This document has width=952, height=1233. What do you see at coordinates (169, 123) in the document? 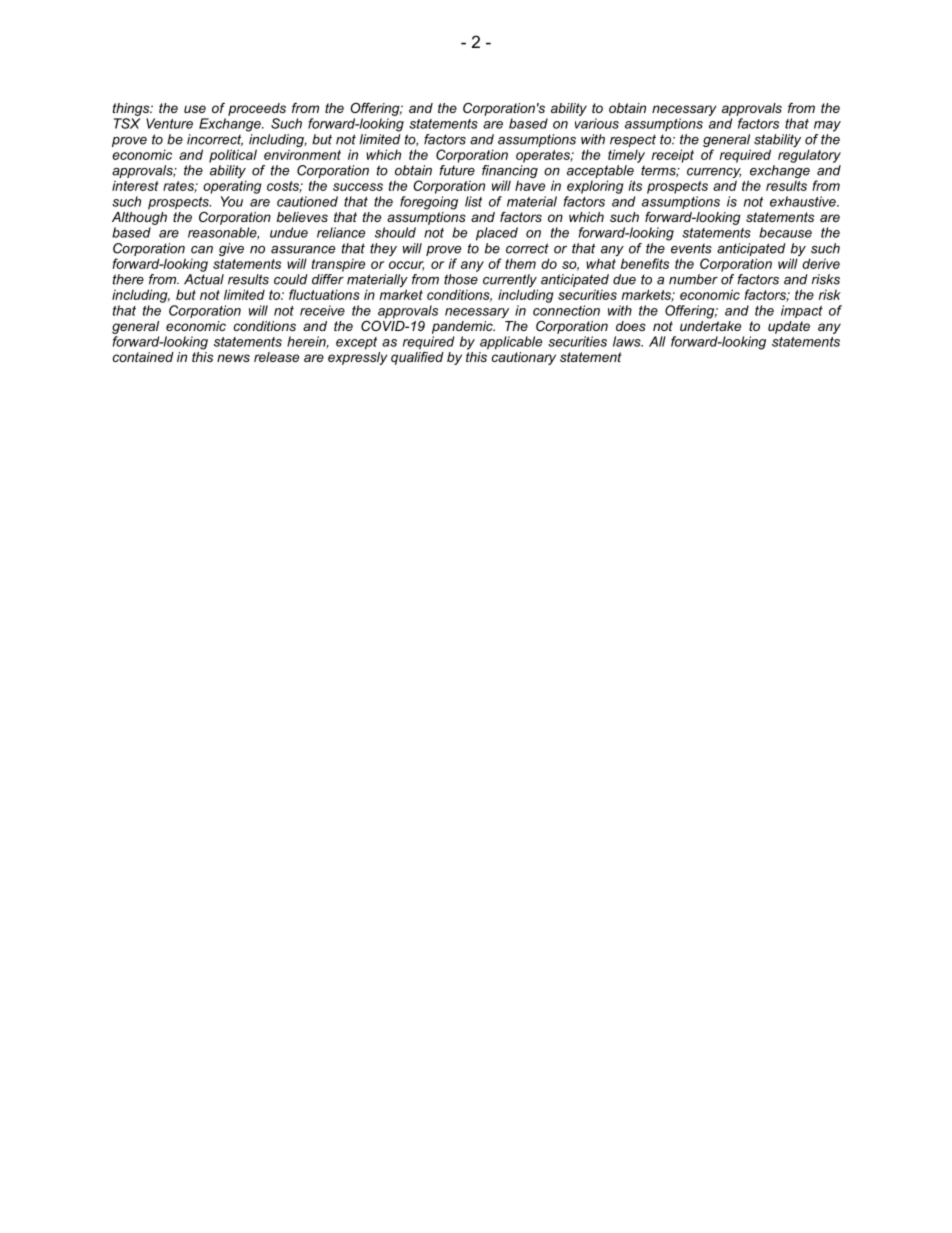
I see `Venture` at bounding box center [169, 123].
